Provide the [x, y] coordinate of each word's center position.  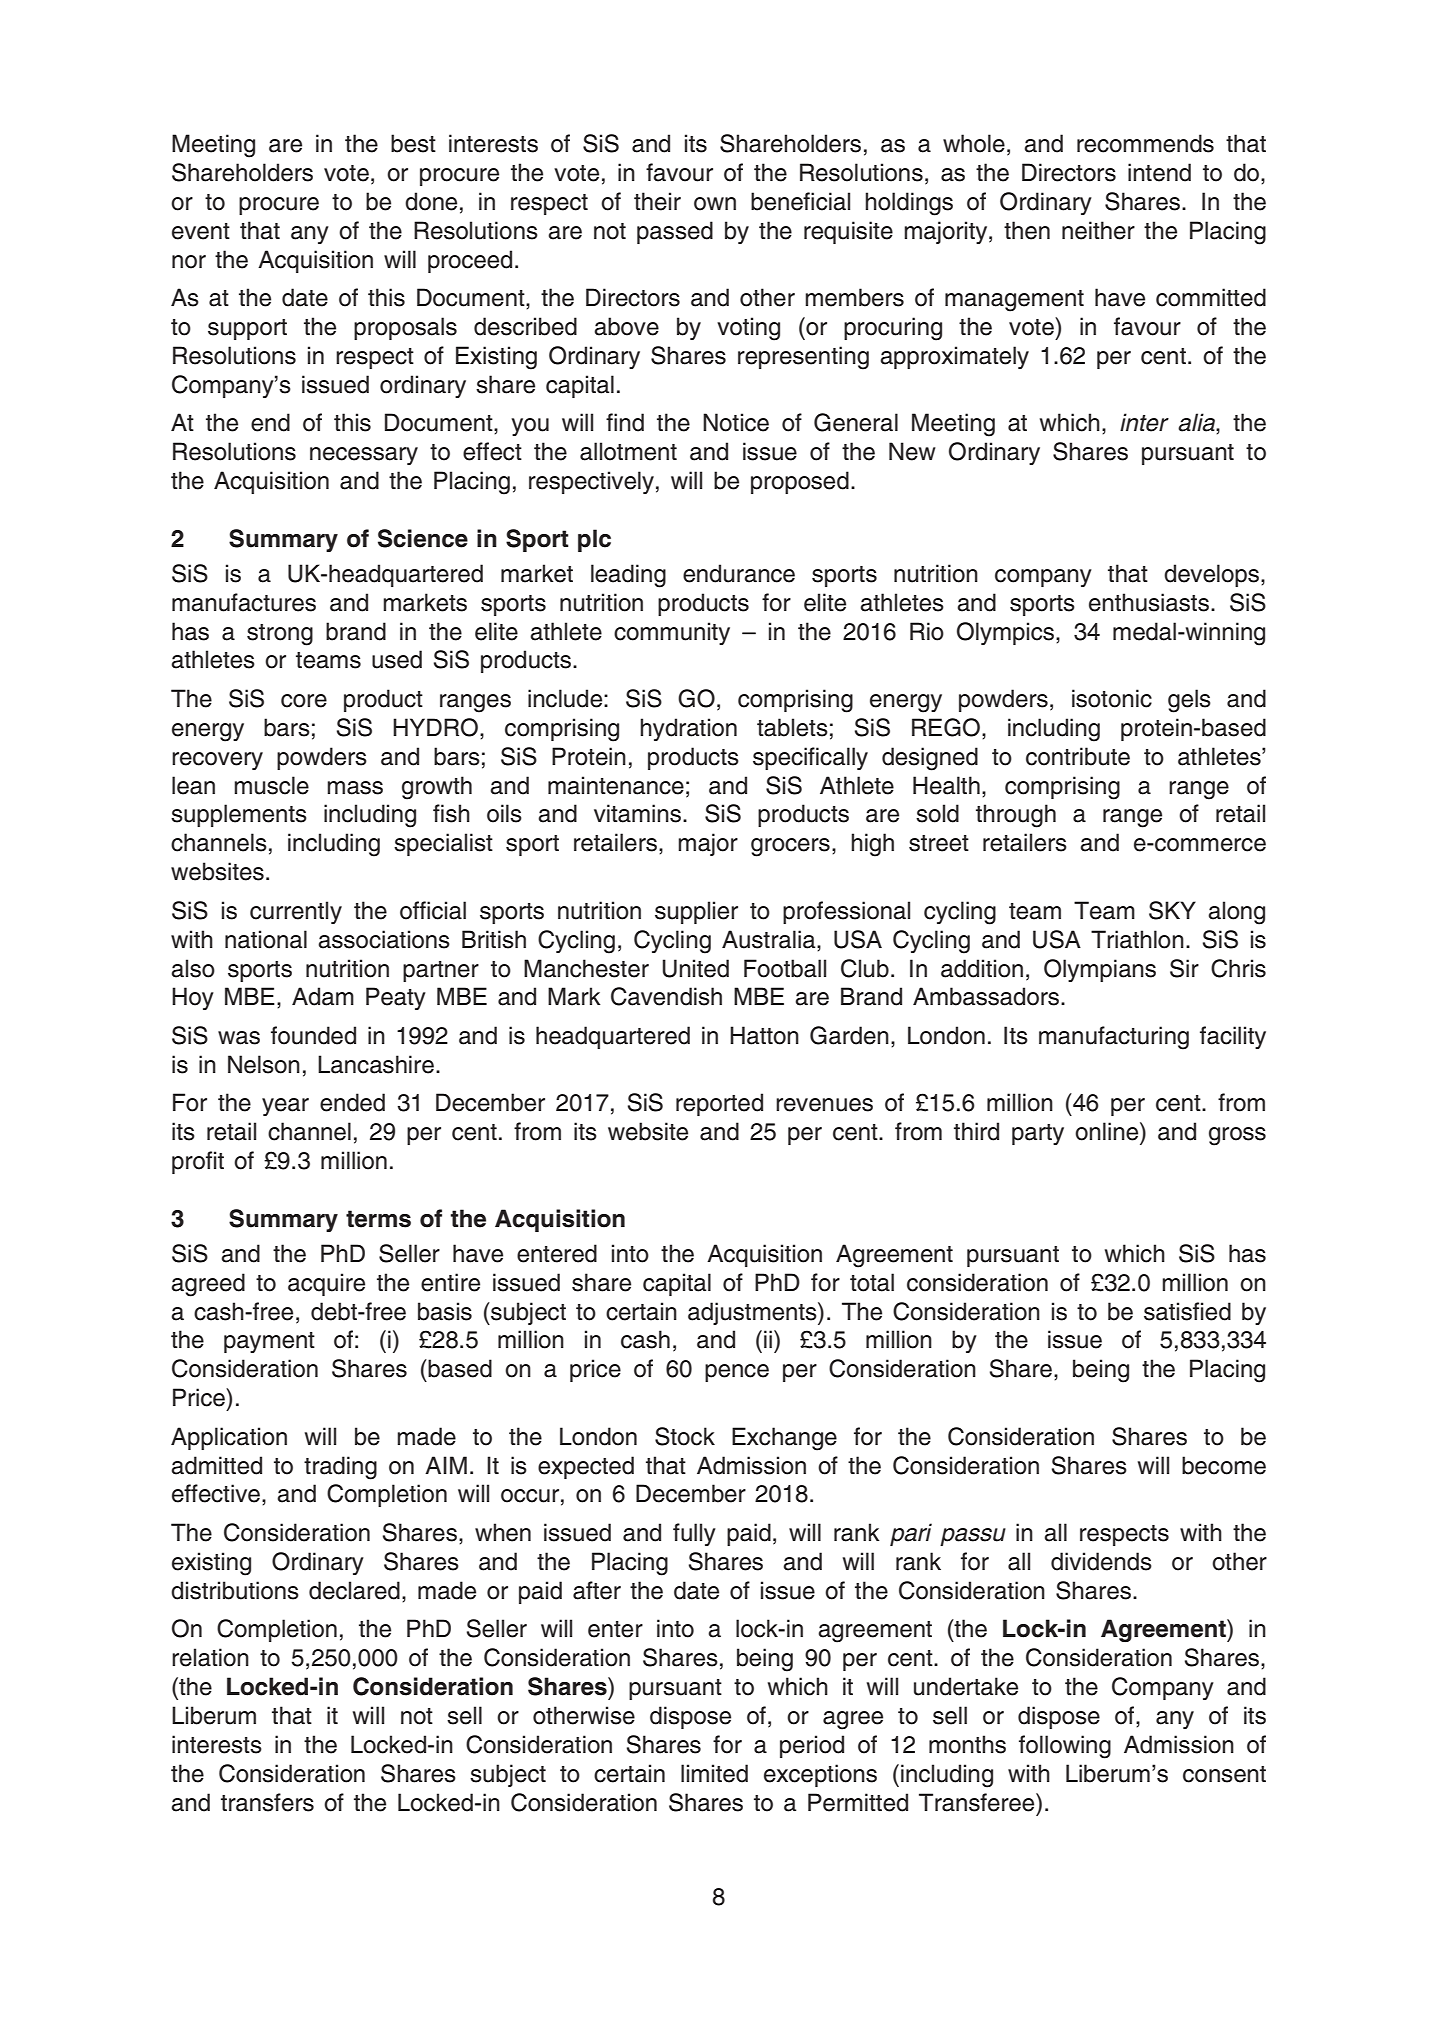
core [304, 701]
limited [714, 1773]
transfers [267, 1802]
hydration [688, 729]
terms [378, 1219]
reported [719, 1104]
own [715, 204]
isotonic [1112, 698]
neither [1098, 230]
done [431, 201]
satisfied [1187, 1311]
